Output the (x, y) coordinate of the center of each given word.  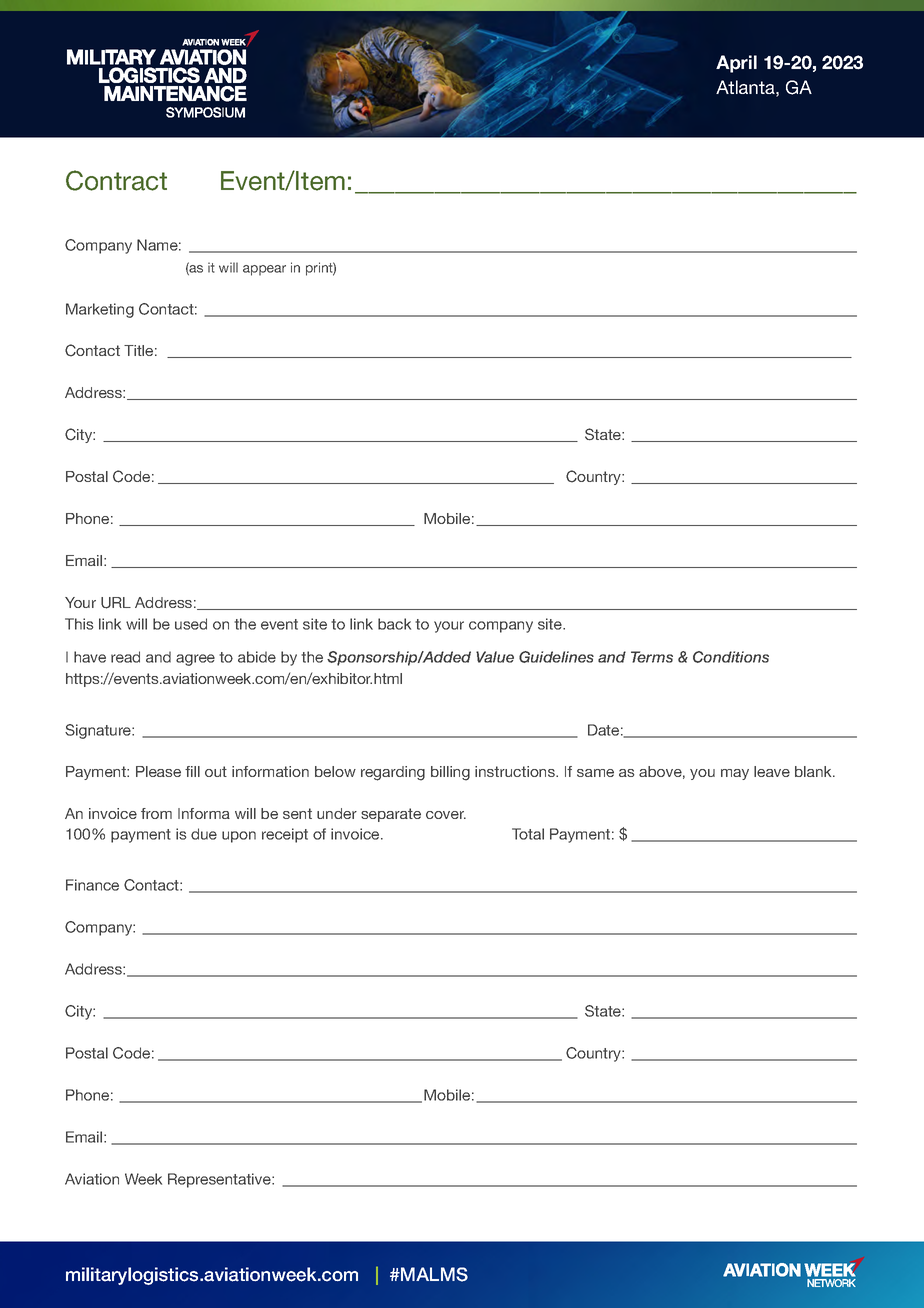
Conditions (731, 657)
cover (446, 815)
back (394, 624)
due (204, 834)
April (736, 64)
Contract (116, 180)
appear (264, 270)
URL (116, 603)
